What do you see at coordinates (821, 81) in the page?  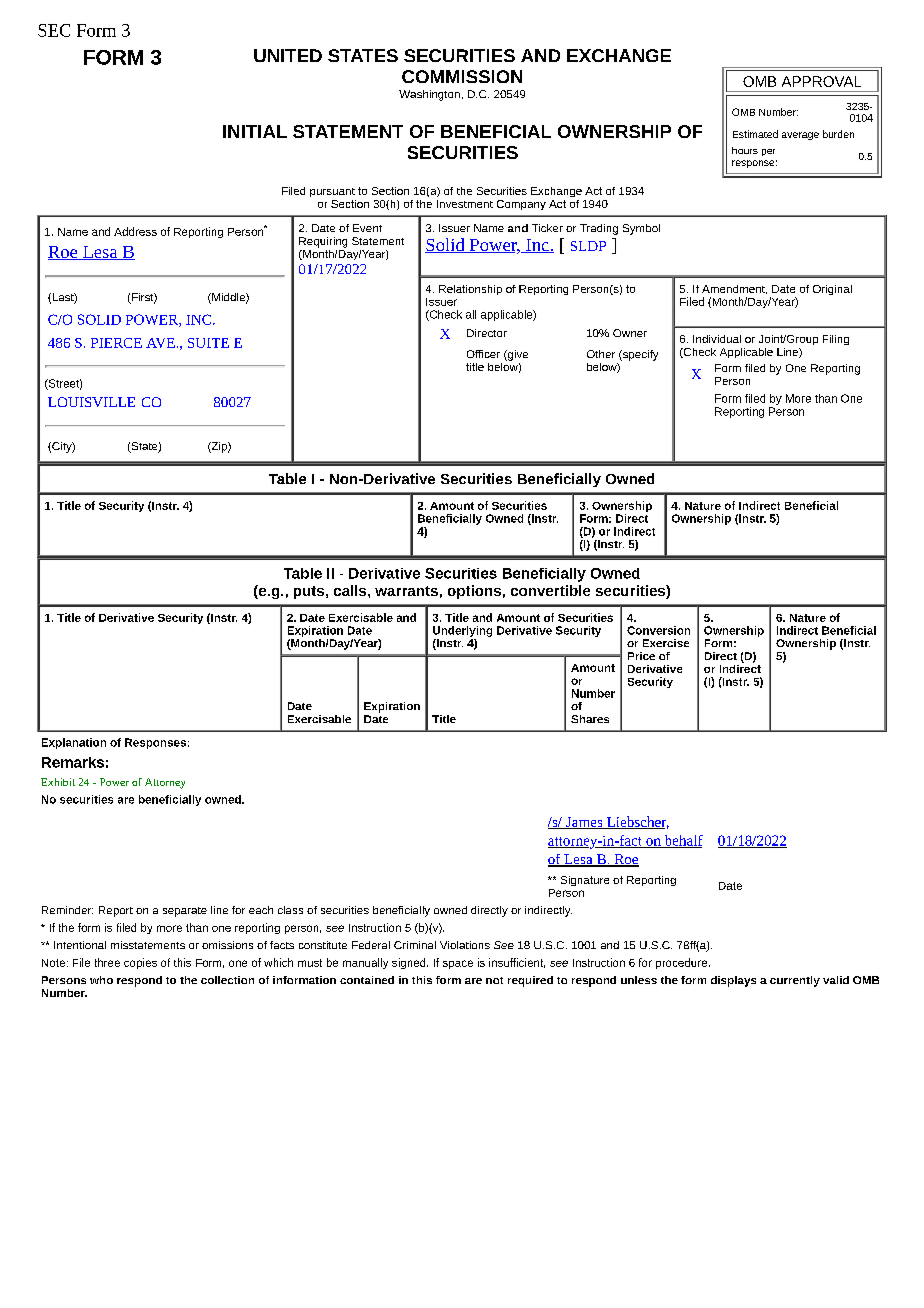 I see `APPROVAL` at bounding box center [821, 81].
